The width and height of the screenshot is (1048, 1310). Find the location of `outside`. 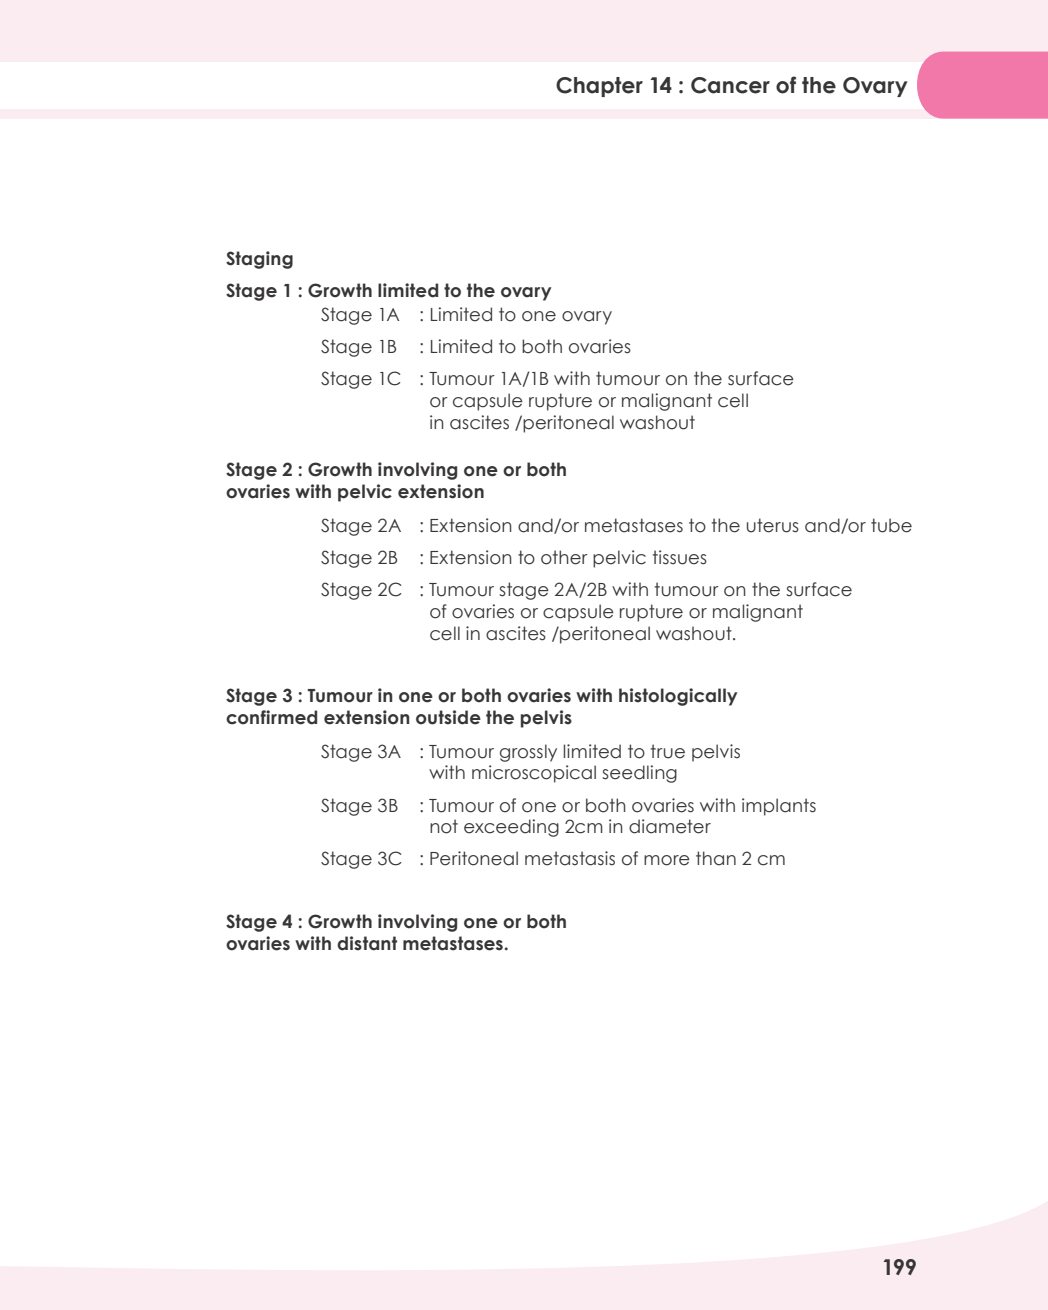

outside is located at coordinates (448, 717).
